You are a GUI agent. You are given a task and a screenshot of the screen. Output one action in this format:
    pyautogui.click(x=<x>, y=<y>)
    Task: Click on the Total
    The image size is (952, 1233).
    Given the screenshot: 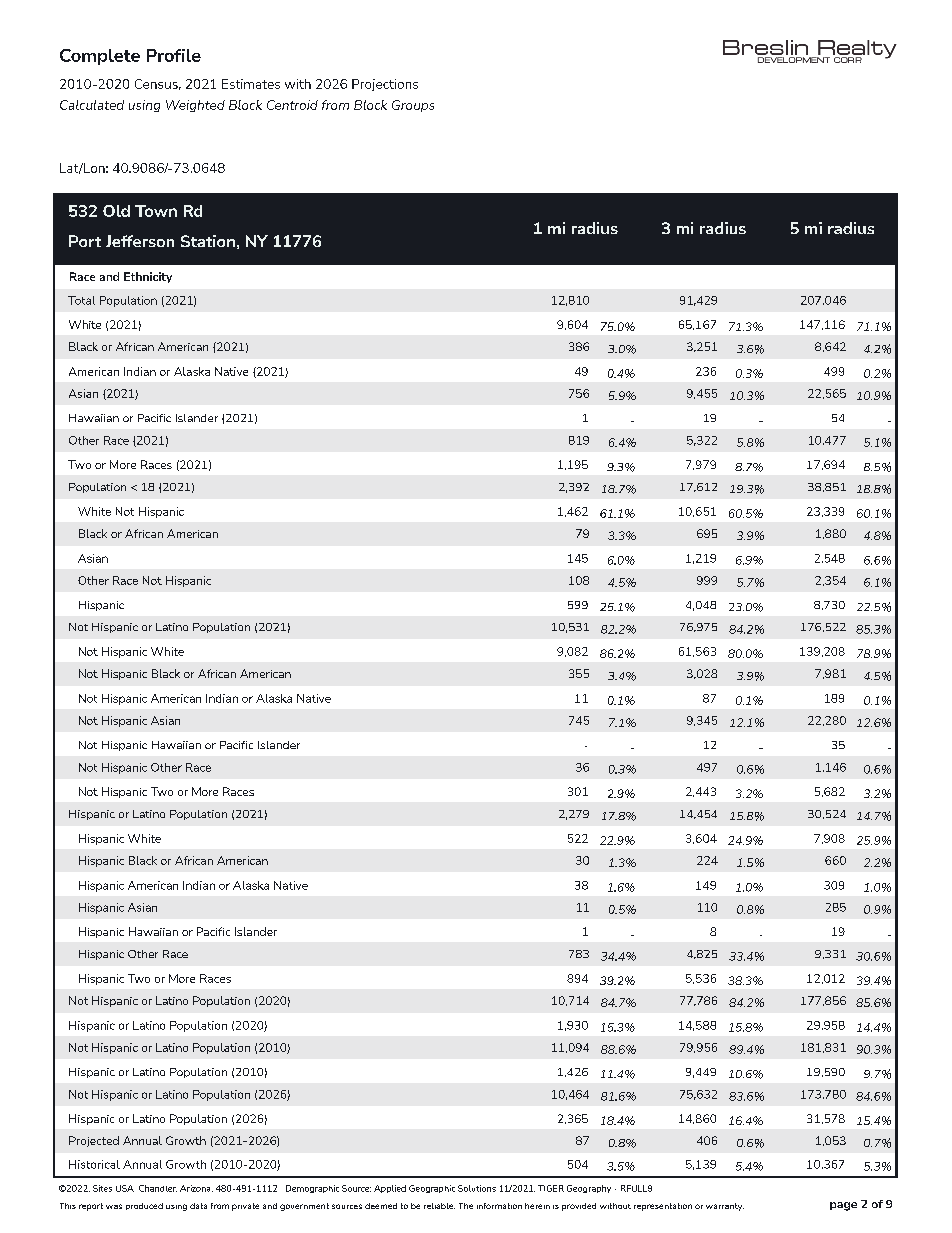 What is the action you would take?
    pyautogui.click(x=81, y=300)
